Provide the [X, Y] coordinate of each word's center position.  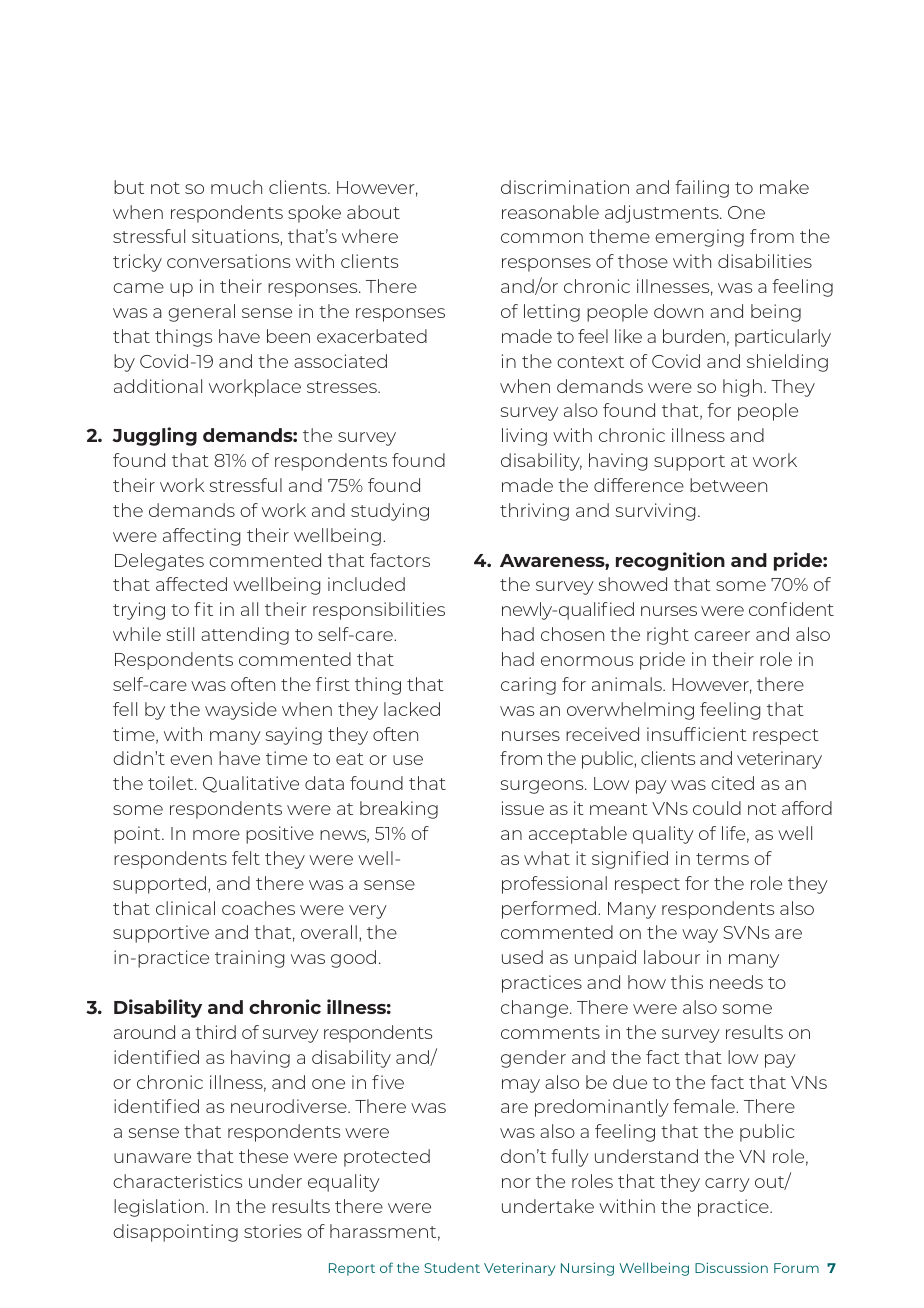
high [742, 388]
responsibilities [379, 611]
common [542, 238]
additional [158, 386]
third [215, 1032]
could [717, 808]
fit [203, 609]
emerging [699, 238]
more [216, 835]
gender [533, 1059]
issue [523, 808]
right [668, 636]
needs [736, 982]
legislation [159, 1208]
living [524, 437]
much [236, 187]
